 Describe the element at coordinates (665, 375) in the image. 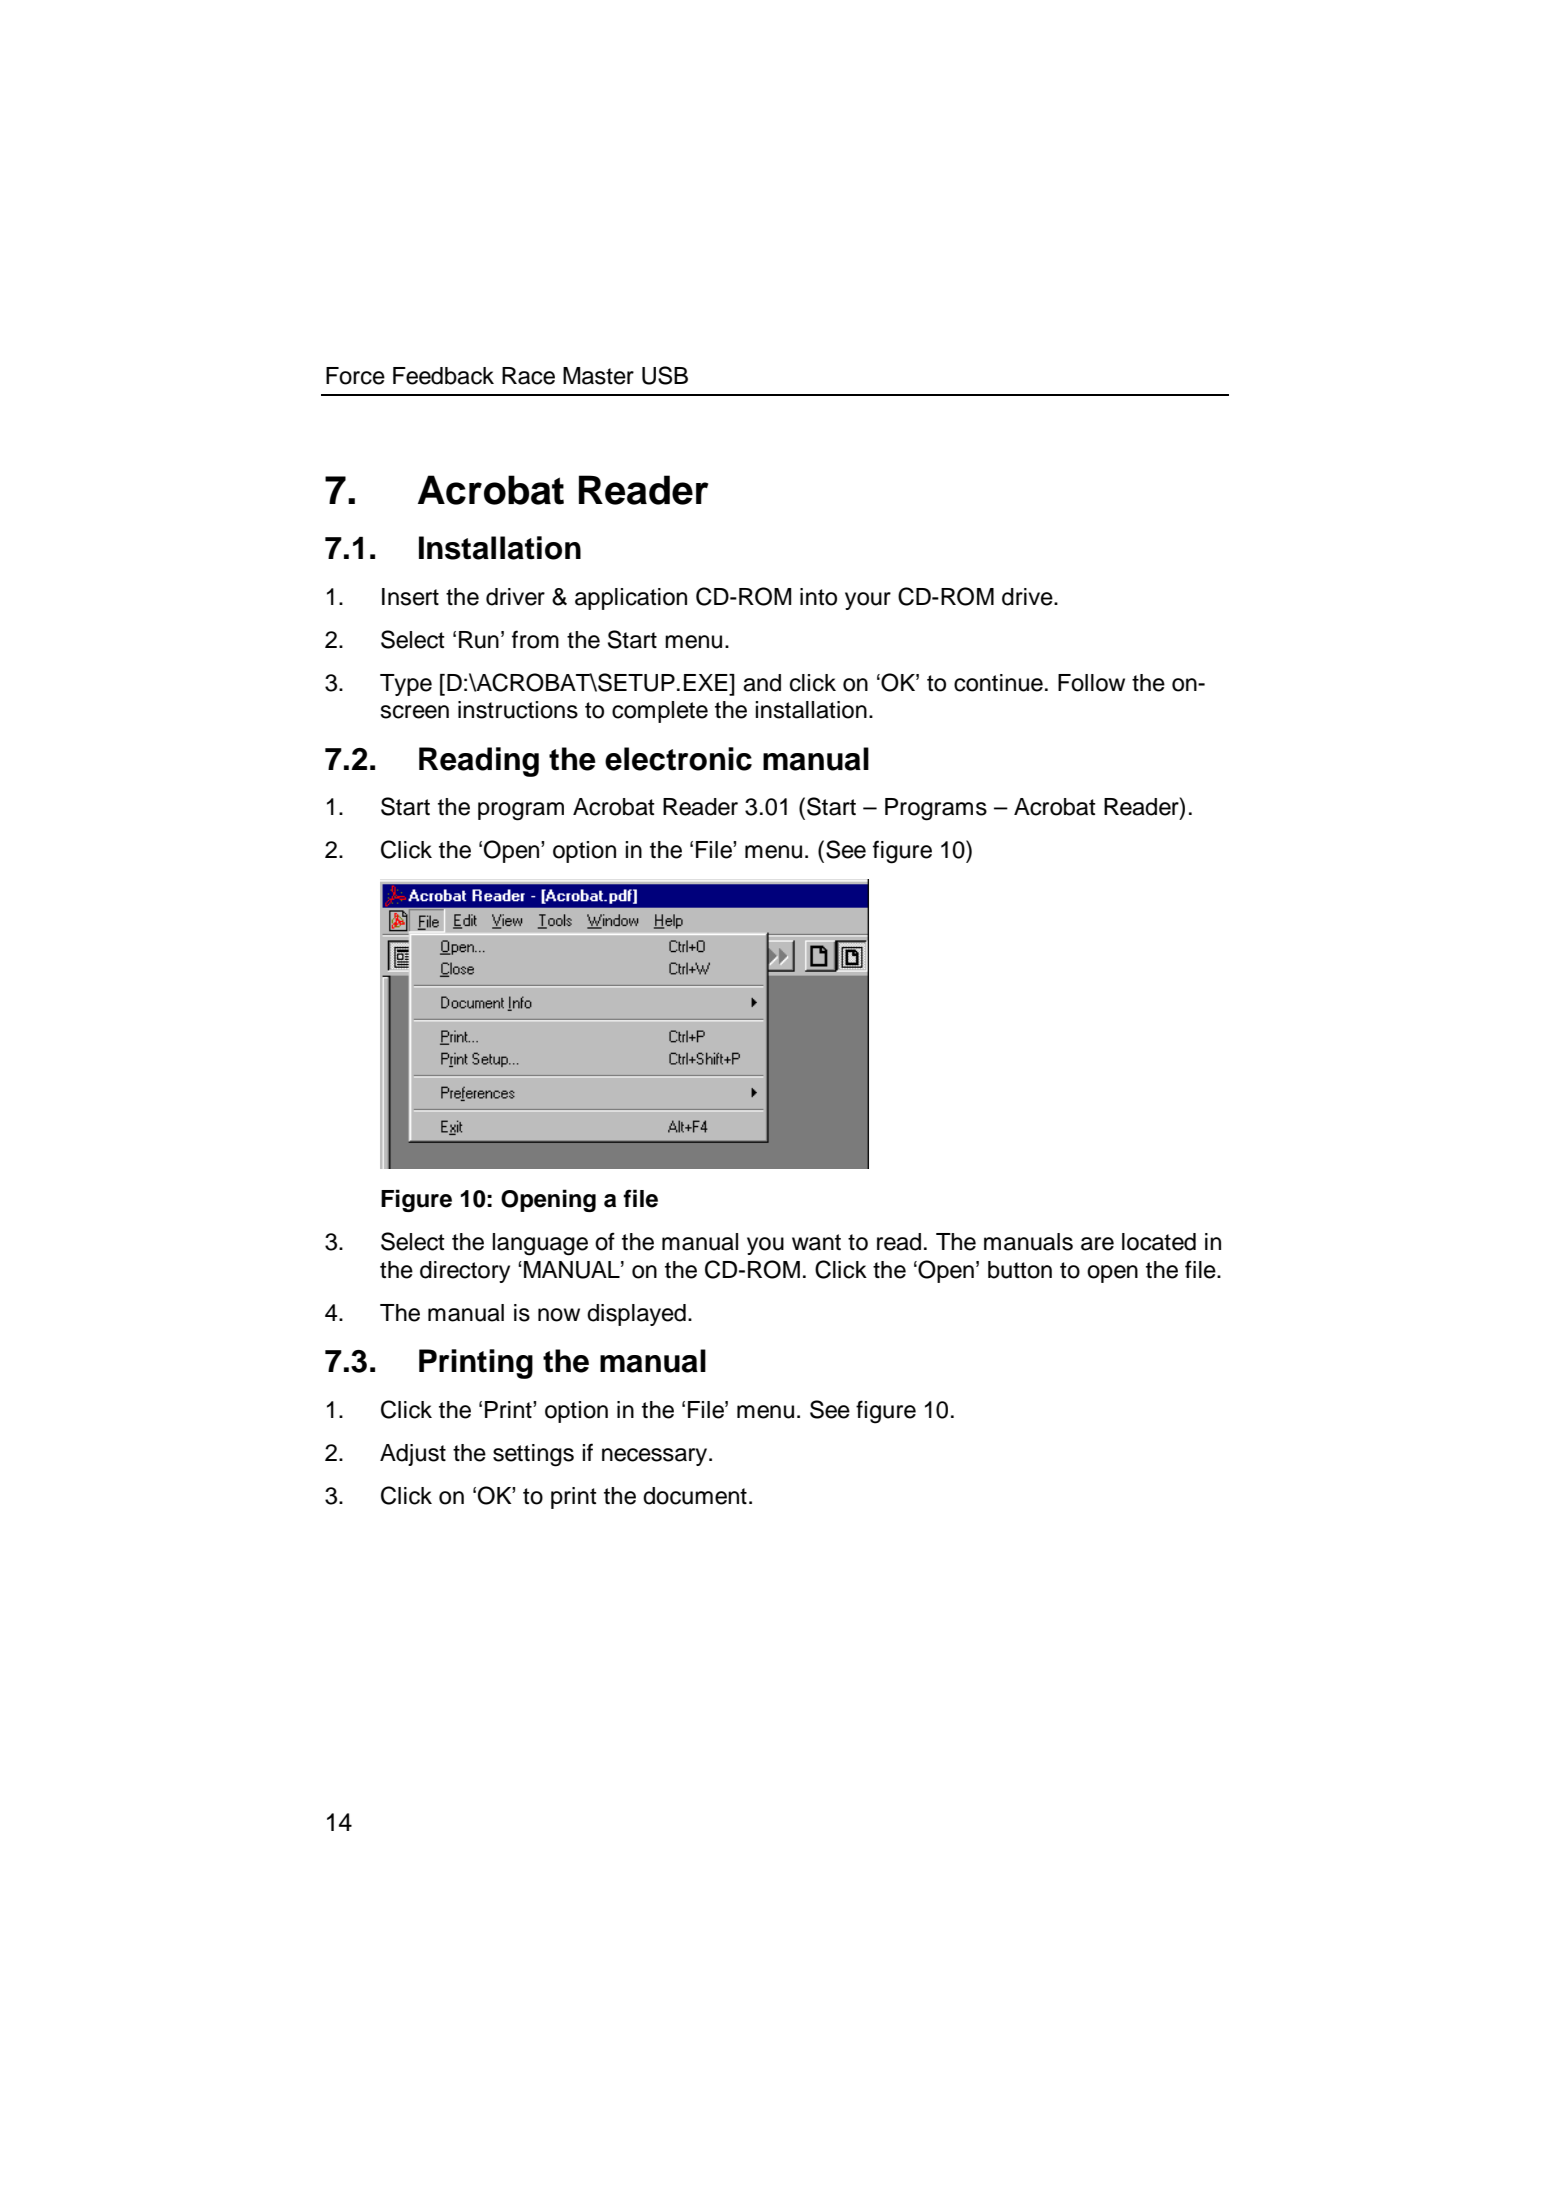

I see `USB` at that location.
